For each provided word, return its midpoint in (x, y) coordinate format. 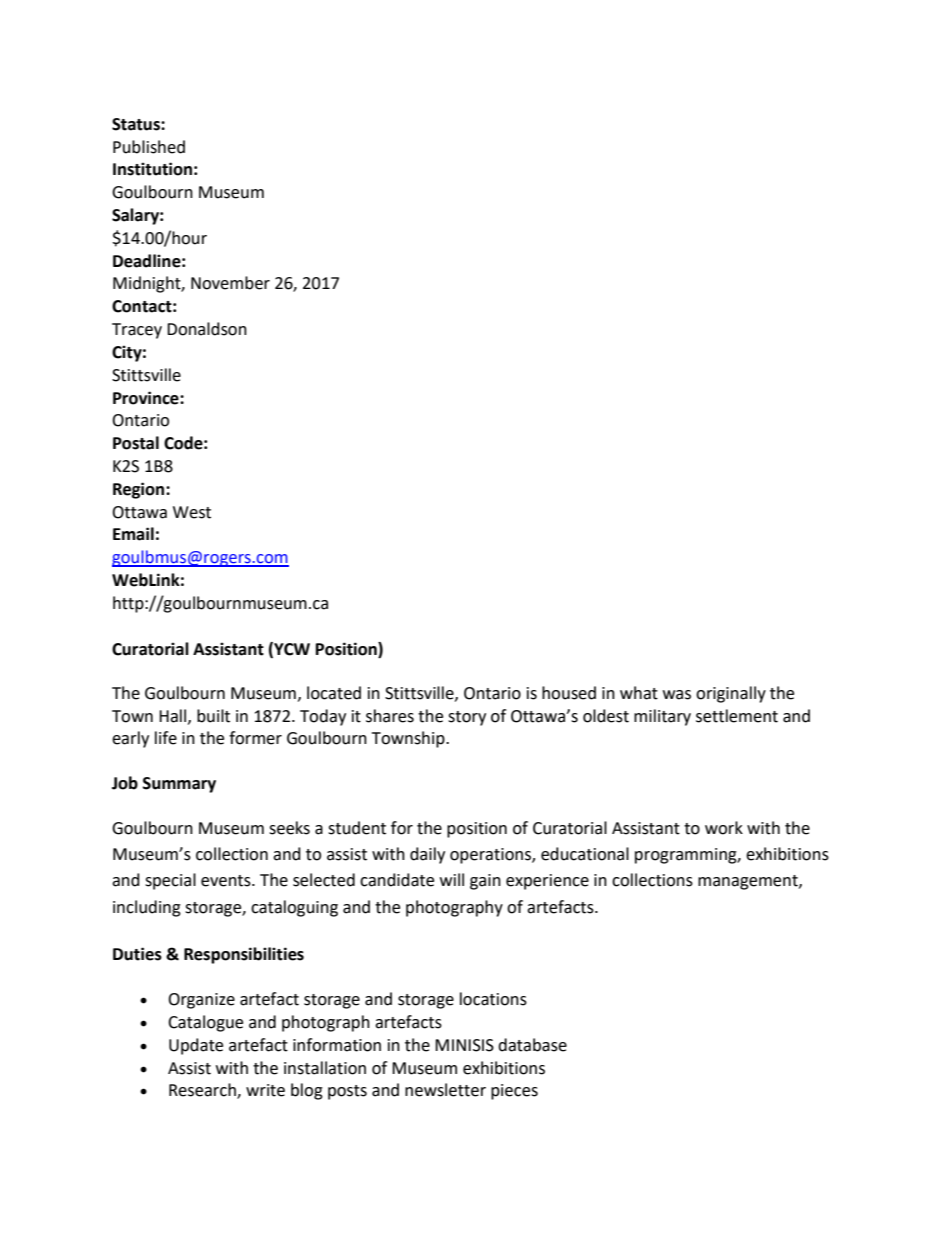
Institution (152, 169)
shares (390, 716)
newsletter (445, 1090)
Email (133, 534)
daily (427, 855)
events (227, 881)
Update (196, 1046)
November (230, 283)
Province (147, 398)
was (677, 695)
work (724, 828)
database (532, 1045)
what (639, 693)
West (192, 512)
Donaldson (207, 329)
